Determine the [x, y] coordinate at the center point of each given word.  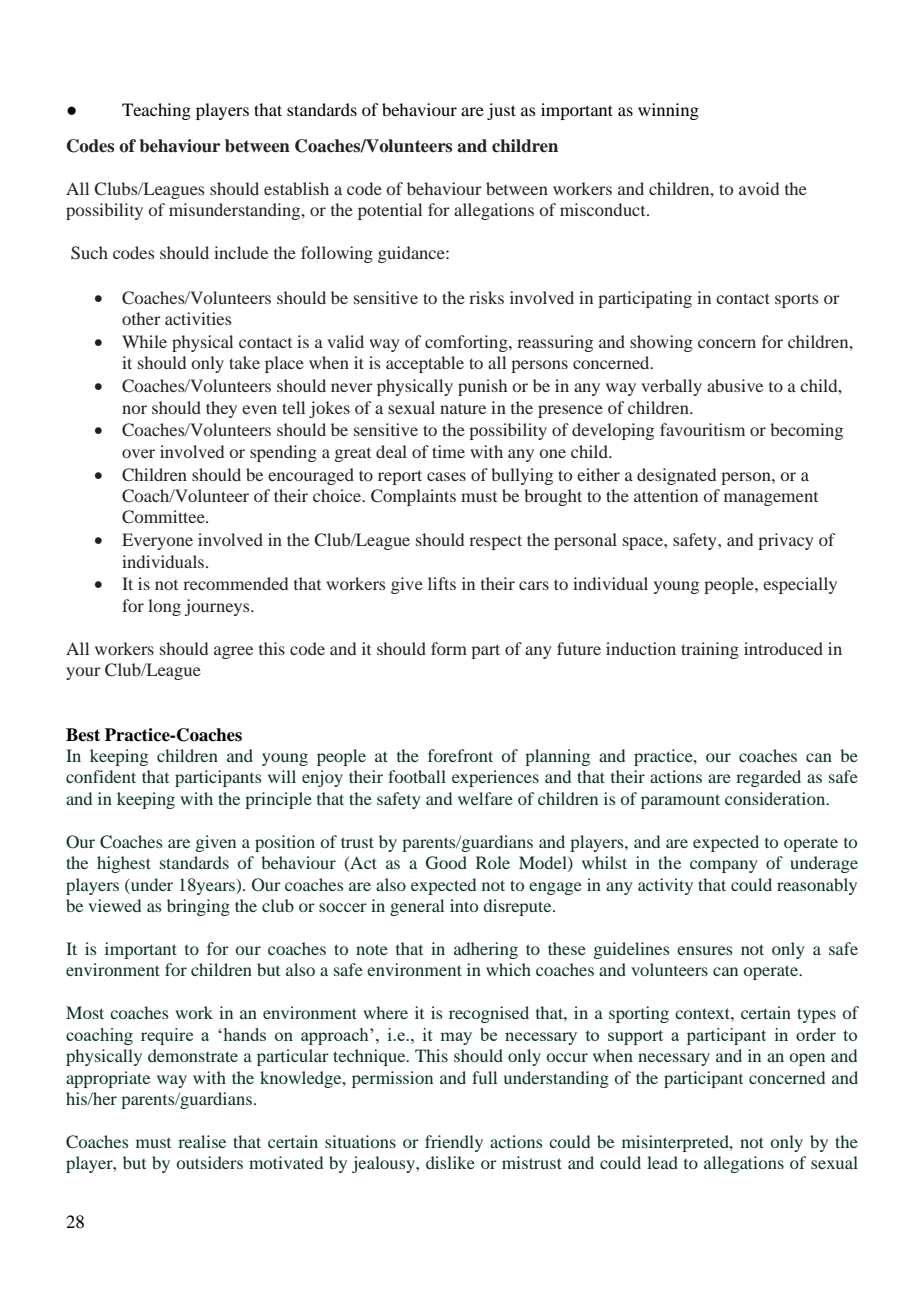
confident [101, 776]
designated [676, 476]
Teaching [156, 111]
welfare [485, 798]
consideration [776, 798]
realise [202, 1141]
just [501, 111]
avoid [759, 188]
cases [446, 476]
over [138, 453]
